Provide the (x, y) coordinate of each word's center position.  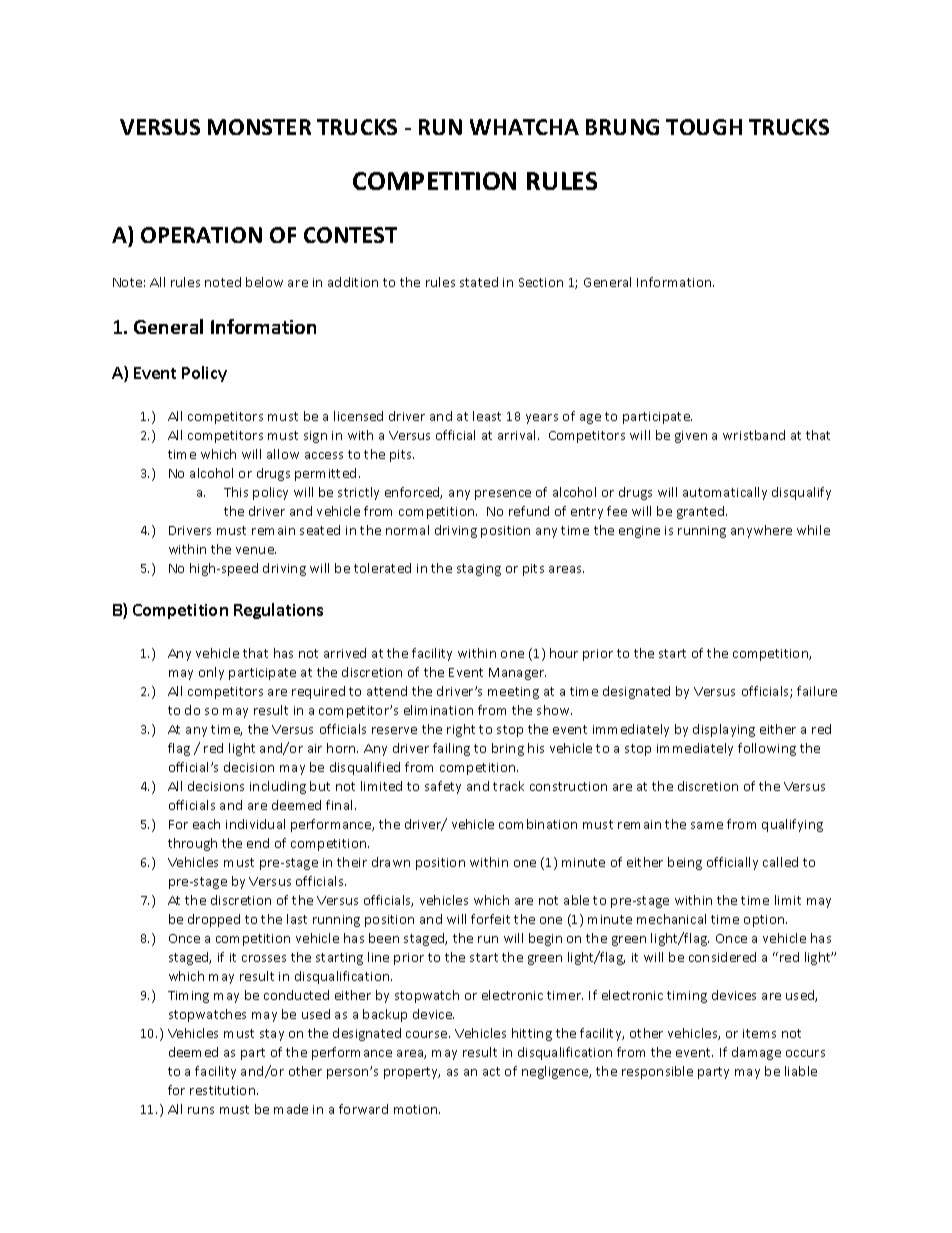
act (491, 1071)
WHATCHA (524, 127)
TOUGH (704, 127)
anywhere (761, 531)
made (291, 1109)
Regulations (278, 611)
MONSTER (259, 127)
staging (479, 570)
